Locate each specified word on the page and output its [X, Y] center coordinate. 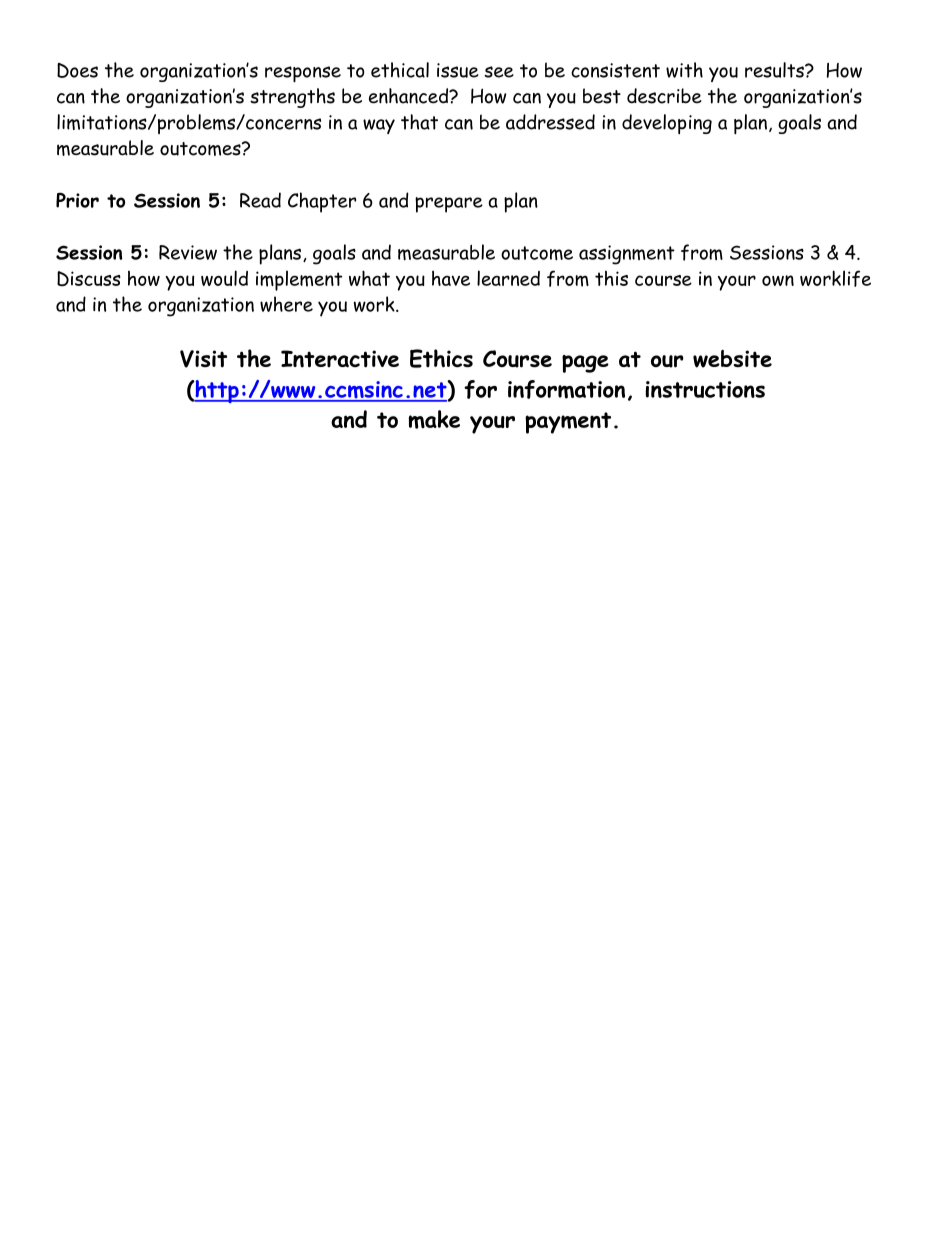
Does [77, 70]
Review [188, 252]
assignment [627, 255]
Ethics [441, 358]
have [451, 278]
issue [458, 70]
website [732, 359]
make [434, 419]
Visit [203, 359]
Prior [77, 200]
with [684, 70]
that [419, 122]
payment [568, 423]
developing [667, 124]
